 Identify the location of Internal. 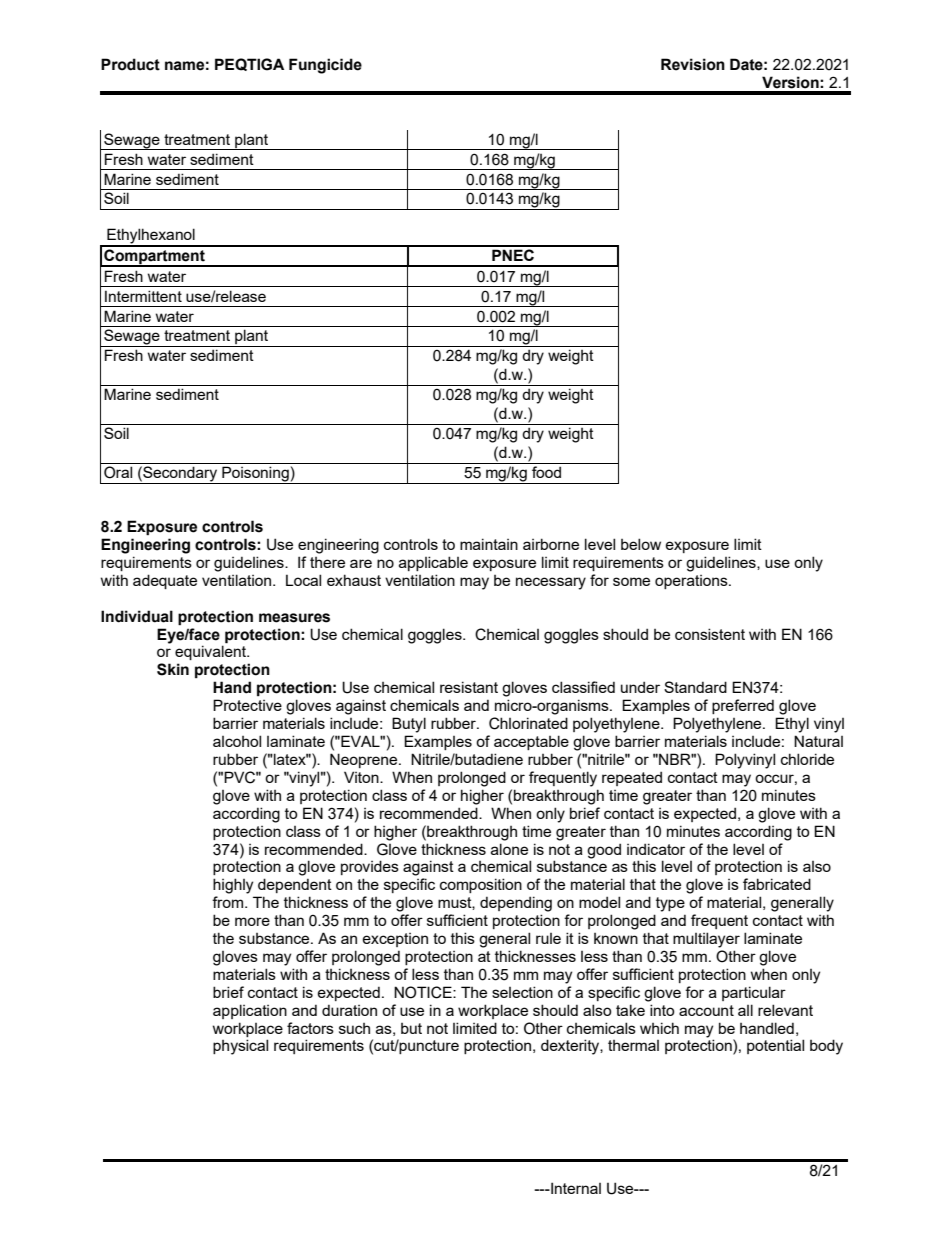
(575, 1188).
